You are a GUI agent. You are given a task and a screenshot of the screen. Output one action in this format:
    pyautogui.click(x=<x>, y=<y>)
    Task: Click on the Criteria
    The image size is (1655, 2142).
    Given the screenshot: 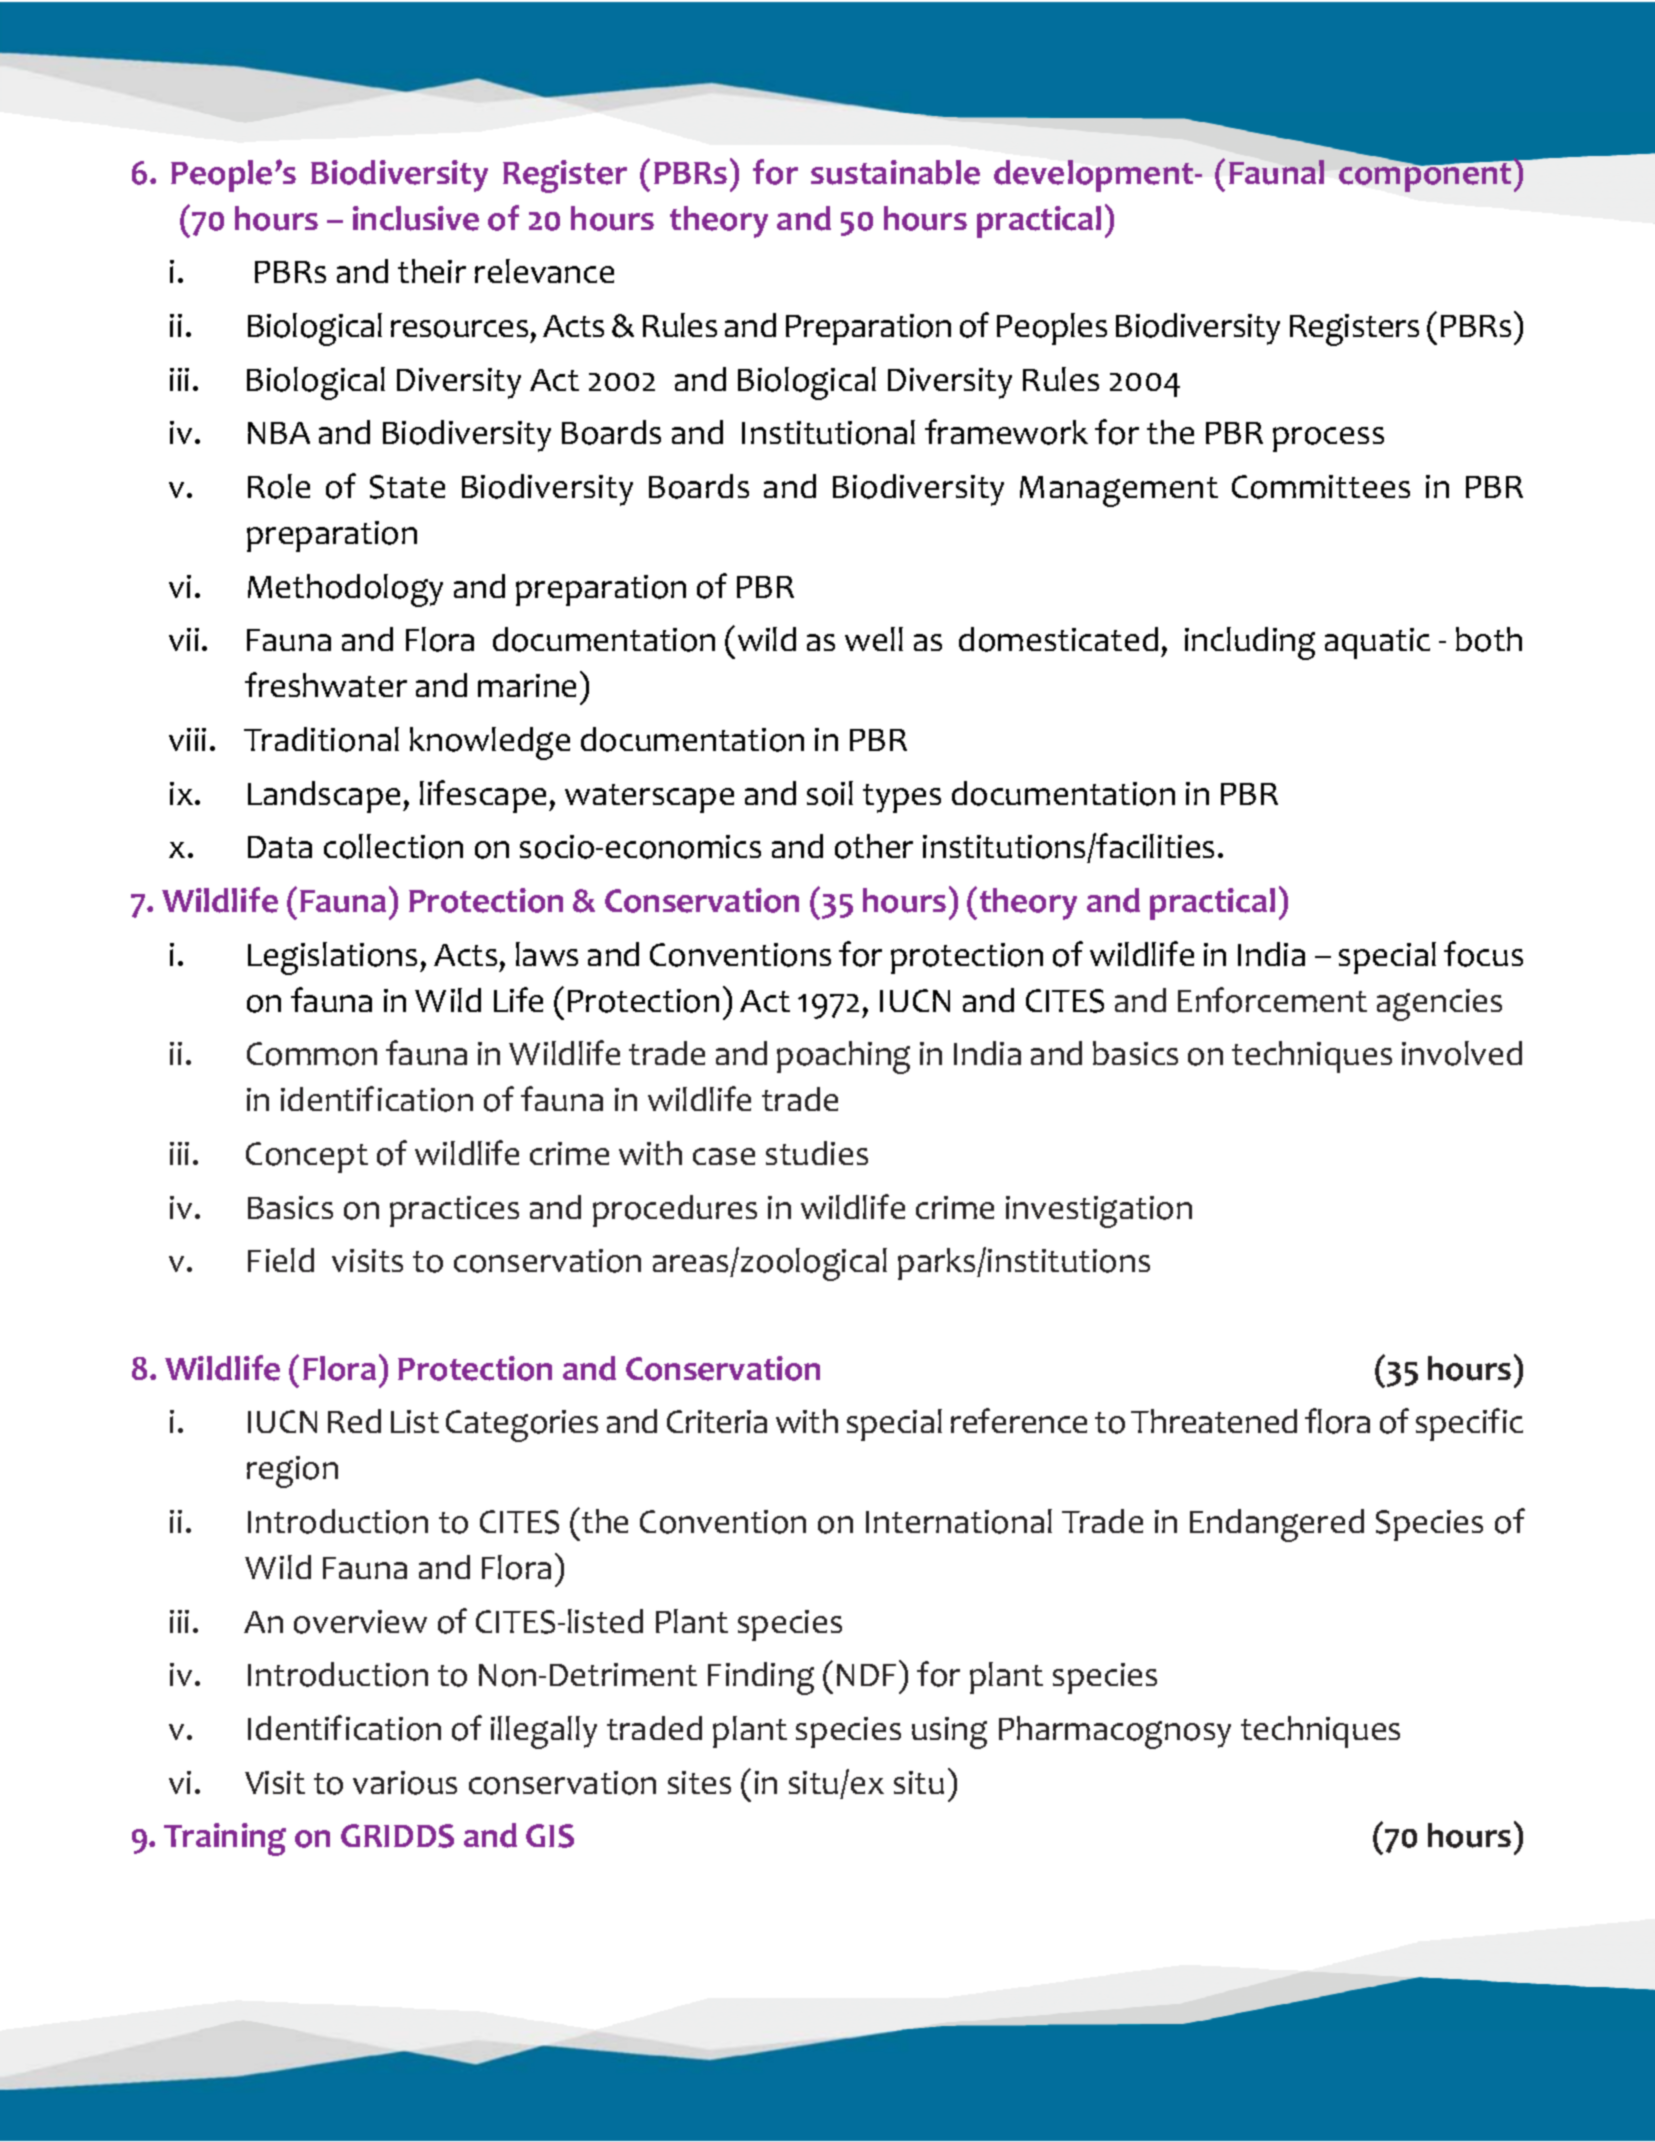 What is the action you would take?
    pyautogui.click(x=717, y=1421)
